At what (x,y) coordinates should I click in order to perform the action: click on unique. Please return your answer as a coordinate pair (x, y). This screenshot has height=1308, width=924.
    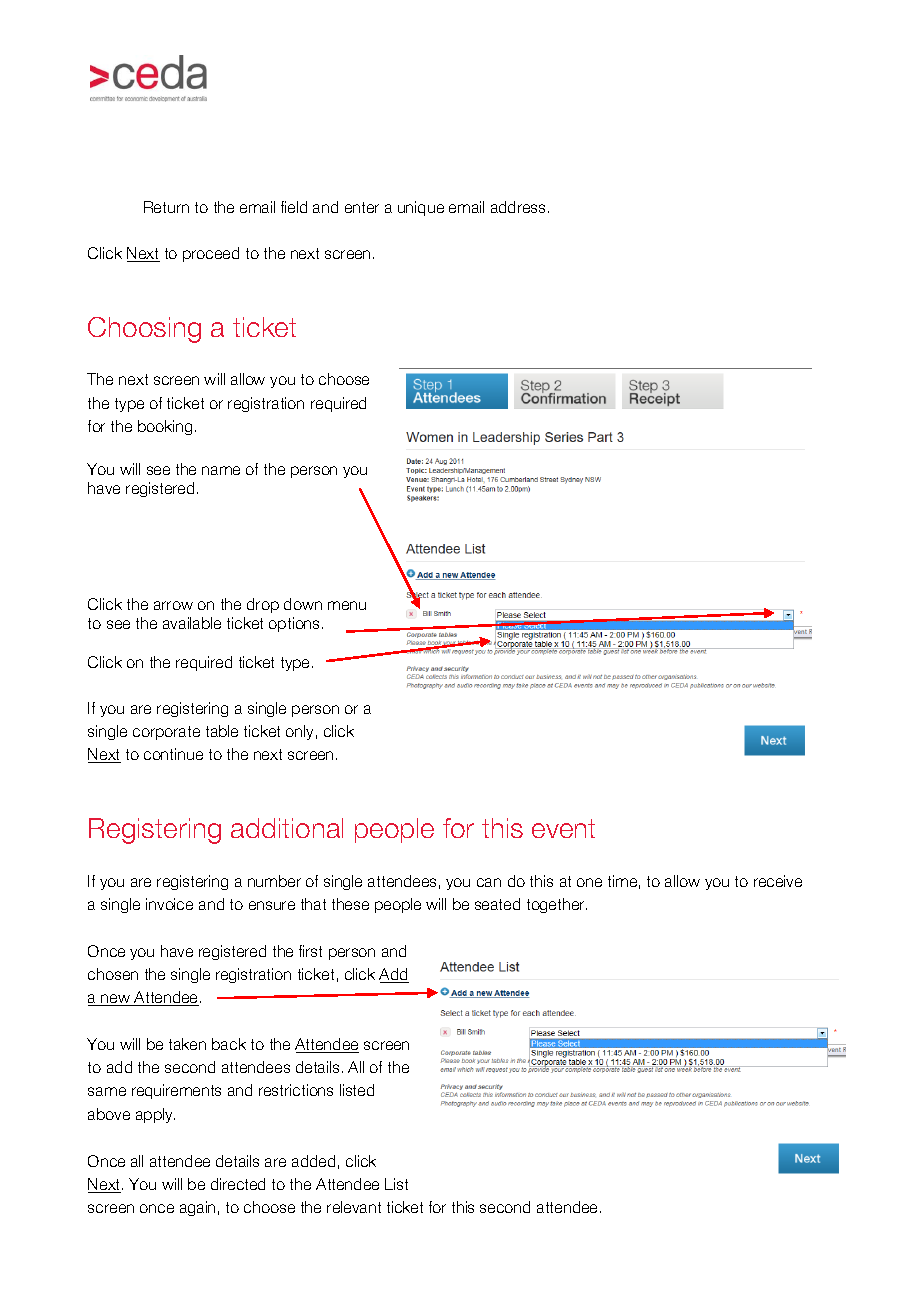
    Looking at the image, I should click on (421, 208).
